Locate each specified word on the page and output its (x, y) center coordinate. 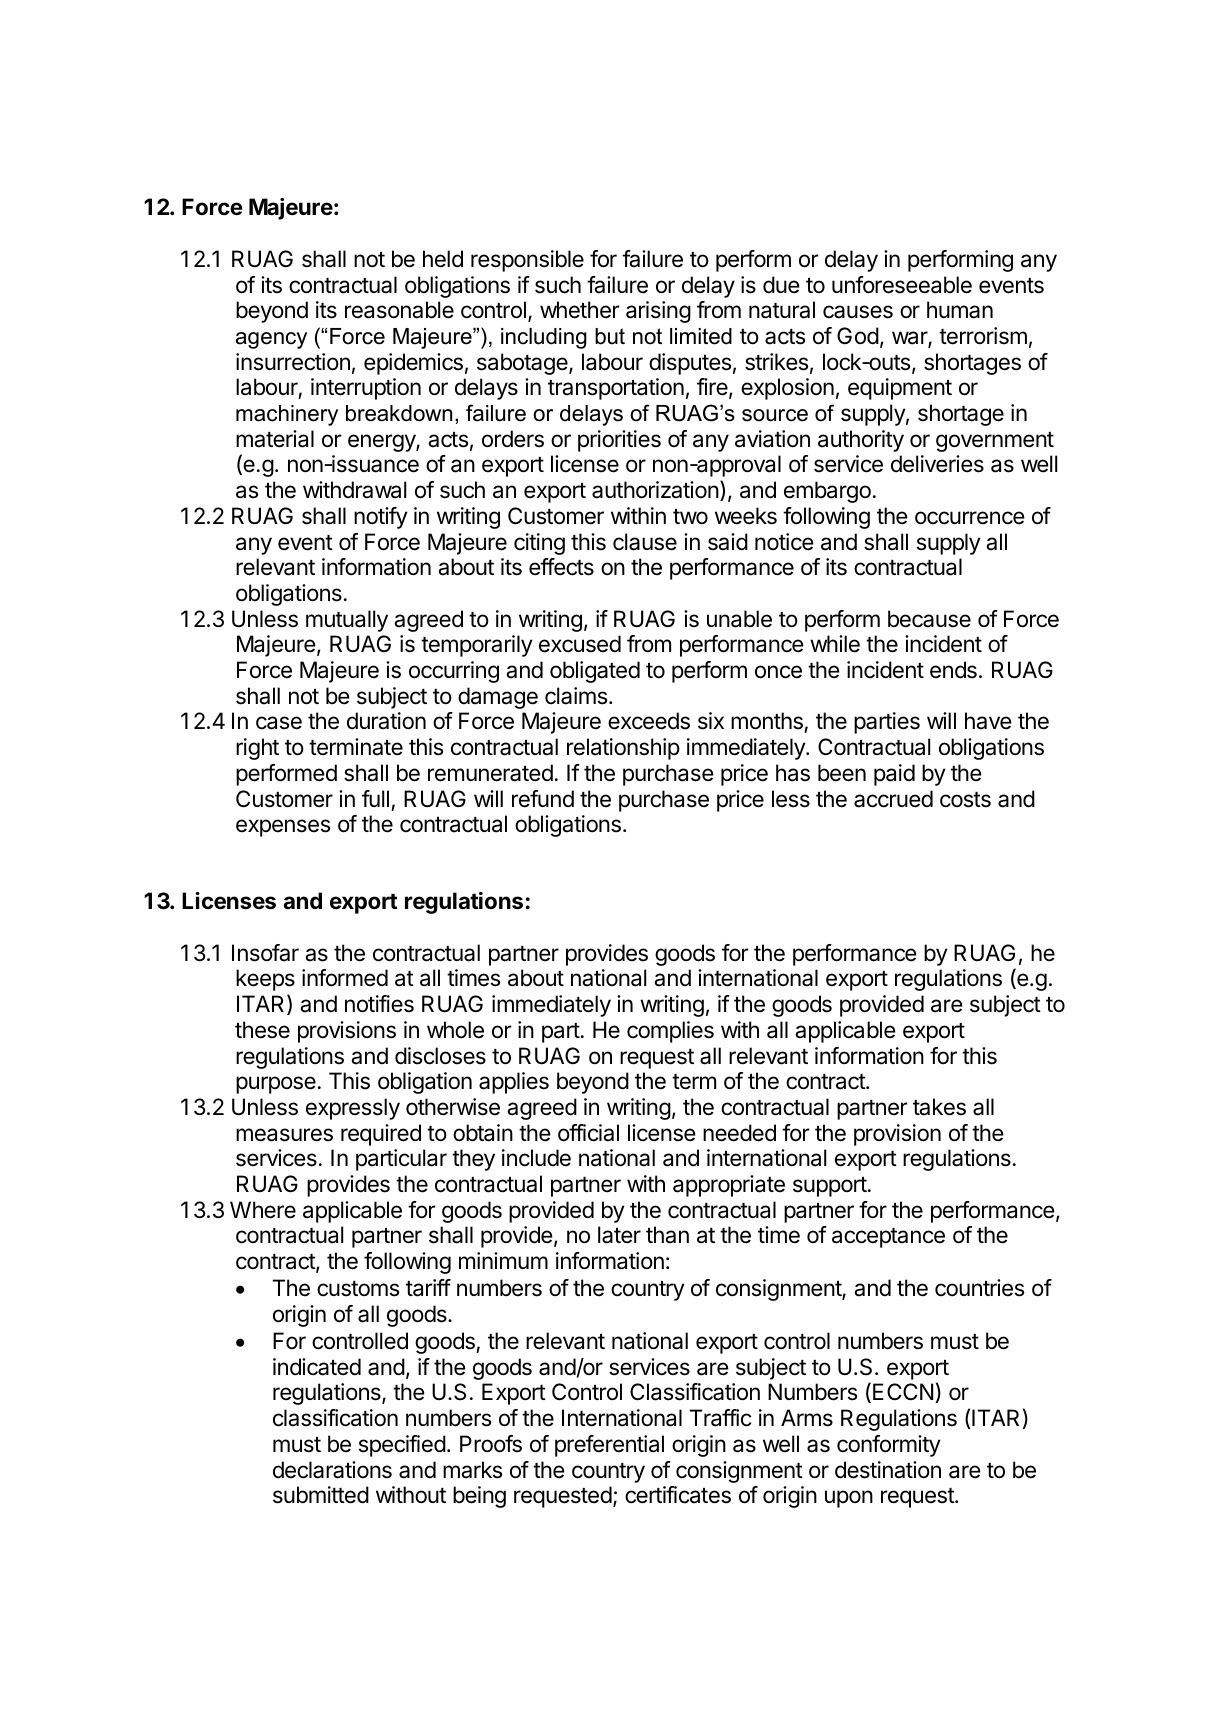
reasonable (399, 310)
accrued (893, 799)
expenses (283, 828)
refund (543, 799)
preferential (609, 1446)
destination (888, 1470)
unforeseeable (902, 285)
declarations (332, 1470)
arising (658, 312)
